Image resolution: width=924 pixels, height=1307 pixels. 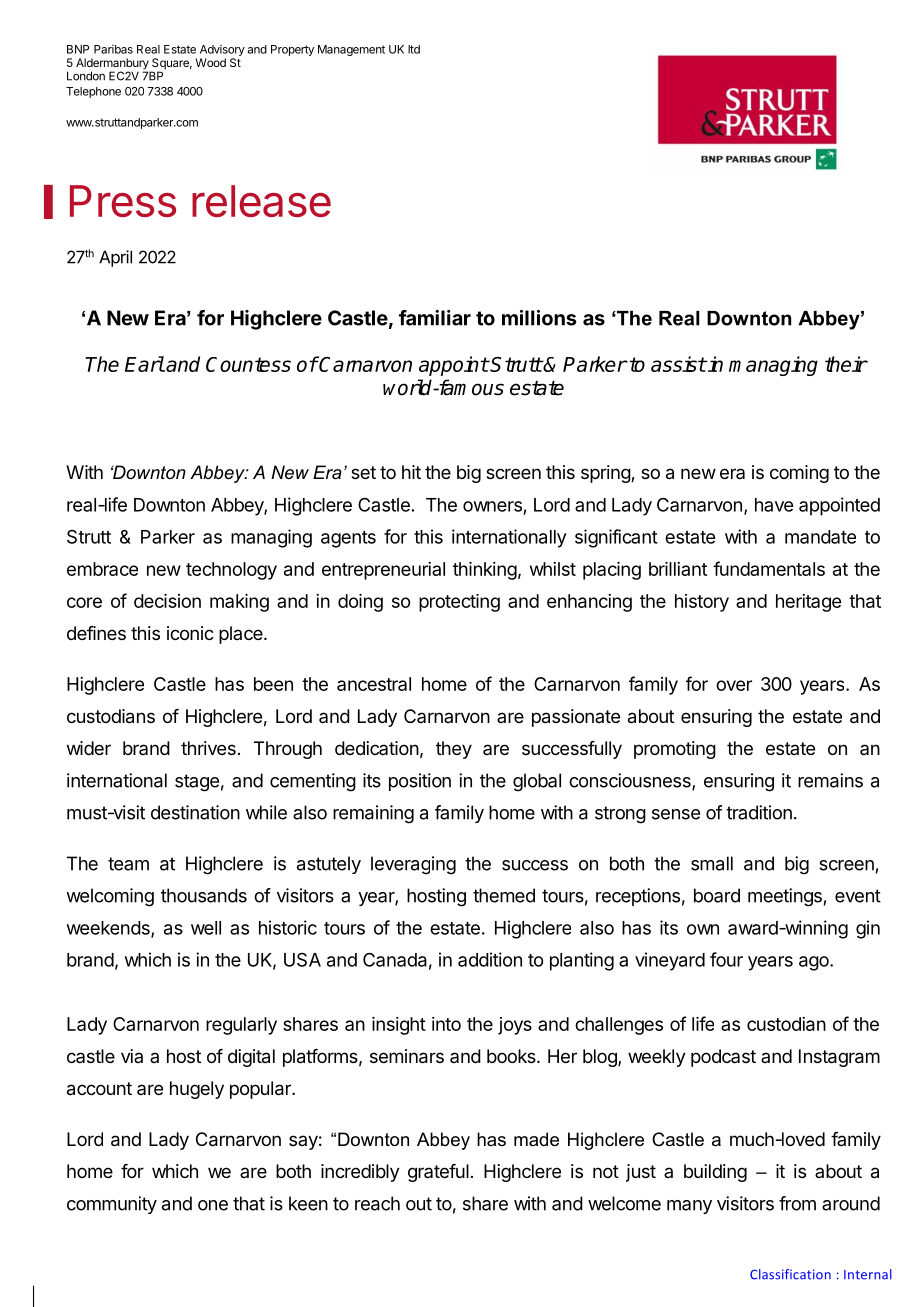 What do you see at coordinates (815, 963) in the screenshot?
I see `ago` at bounding box center [815, 963].
